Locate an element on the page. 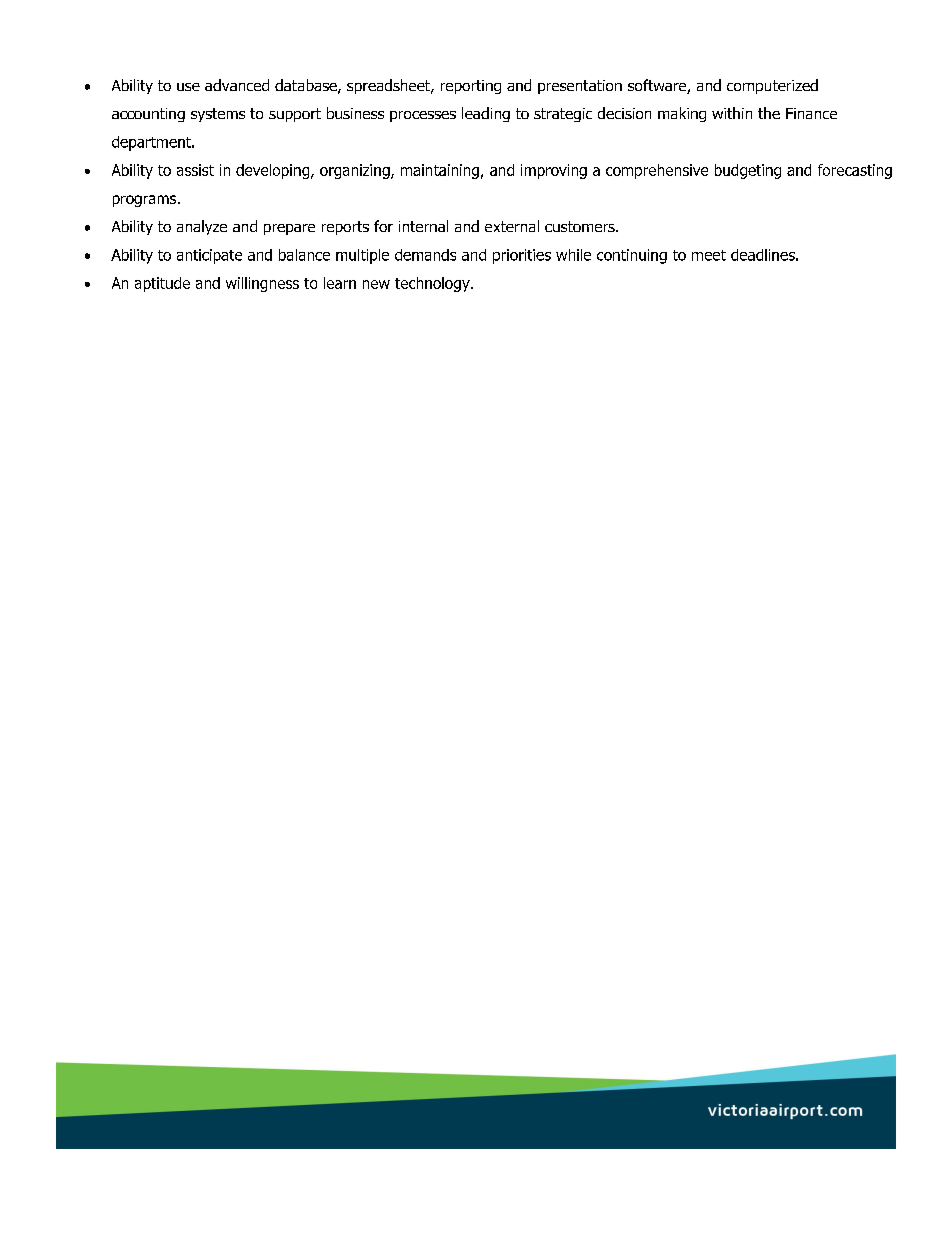 This document has width=952, height=1233. customers is located at coordinates (581, 226).
